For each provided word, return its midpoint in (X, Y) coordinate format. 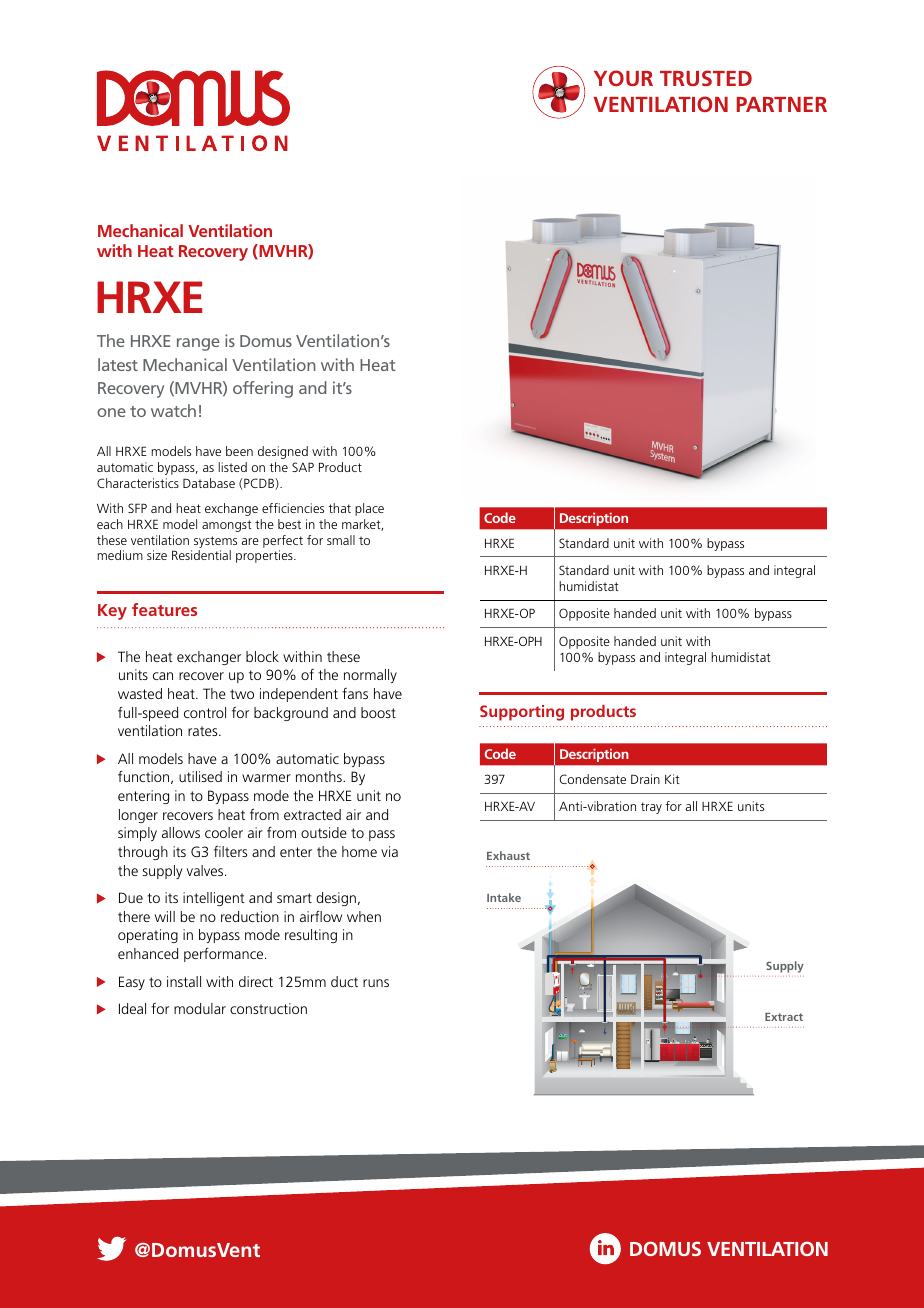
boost (378, 712)
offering (263, 389)
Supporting (522, 713)
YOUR (623, 78)
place (369, 509)
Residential (201, 555)
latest (118, 364)
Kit (672, 779)
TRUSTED (706, 78)
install (184, 981)
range (198, 344)
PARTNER (782, 104)
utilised (200, 776)
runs (376, 983)
